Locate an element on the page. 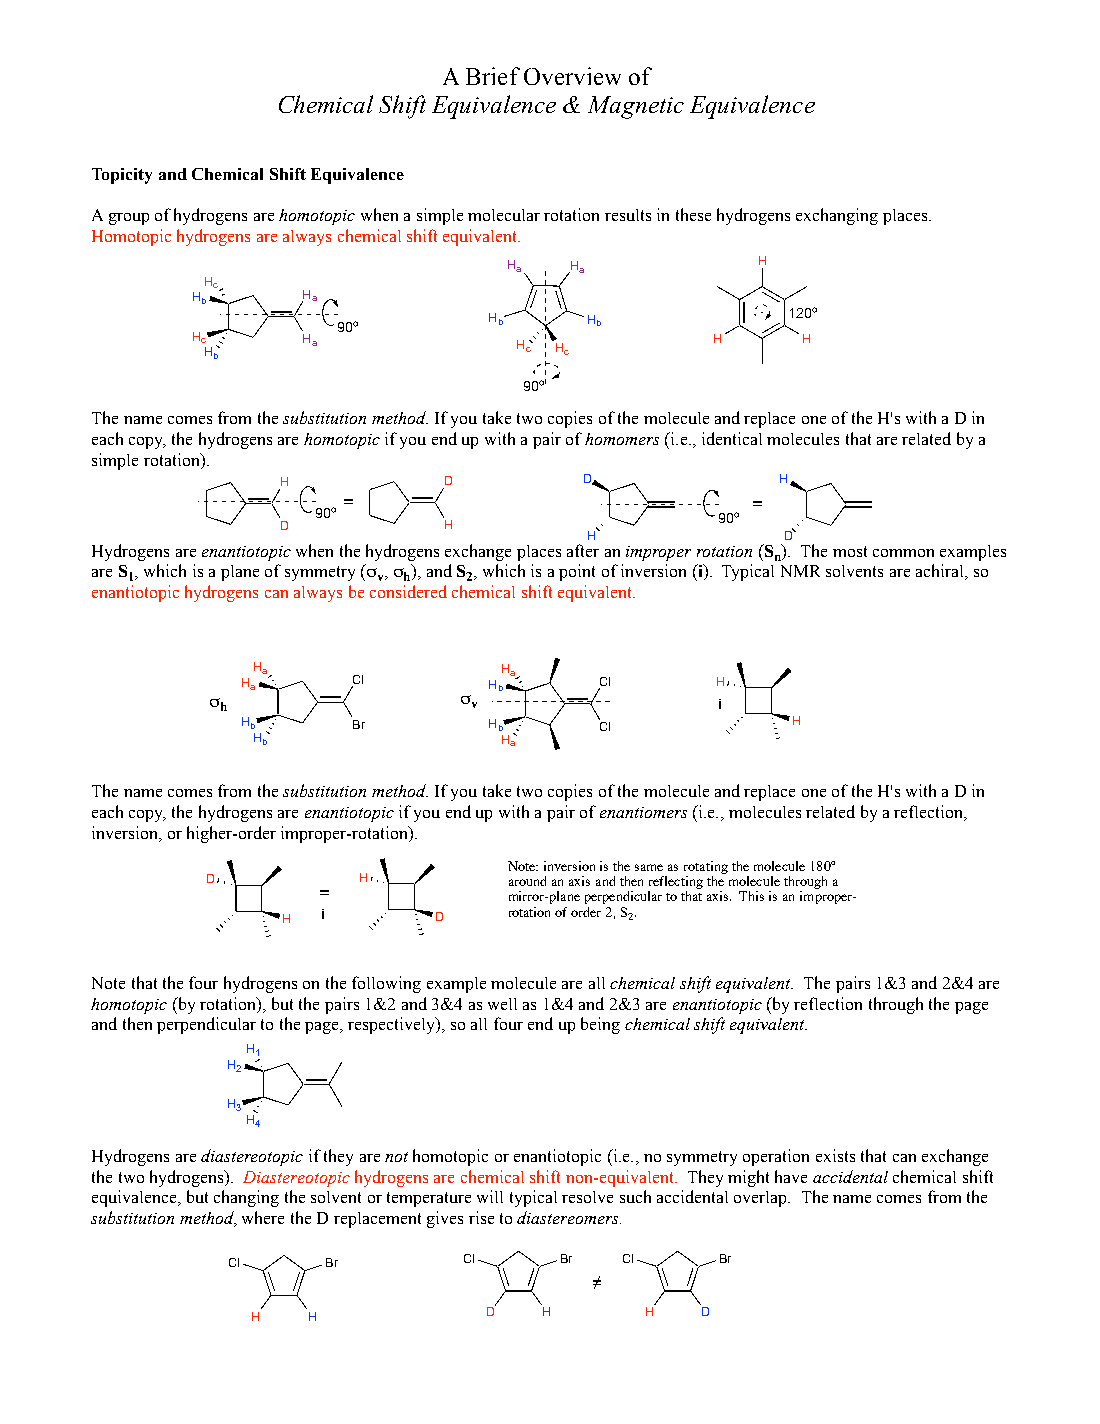  results is located at coordinates (628, 215).
